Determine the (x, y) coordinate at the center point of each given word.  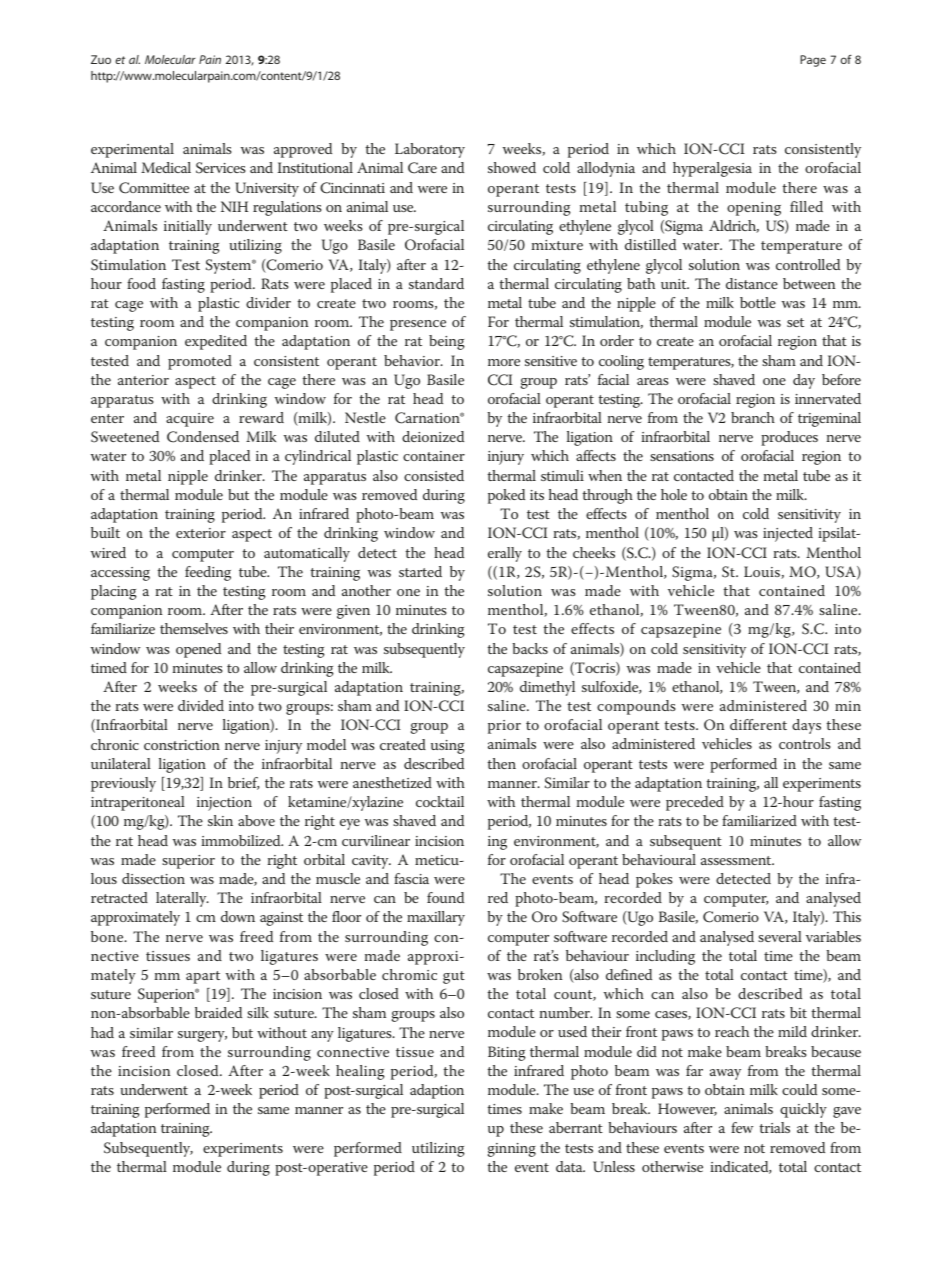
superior (188, 862)
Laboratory (430, 150)
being (447, 342)
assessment (737, 860)
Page (813, 61)
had (102, 1032)
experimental (132, 150)
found (445, 897)
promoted (200, 362)
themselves (194, 628)
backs (530, 648)
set (795, 322)
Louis (763, 572)
